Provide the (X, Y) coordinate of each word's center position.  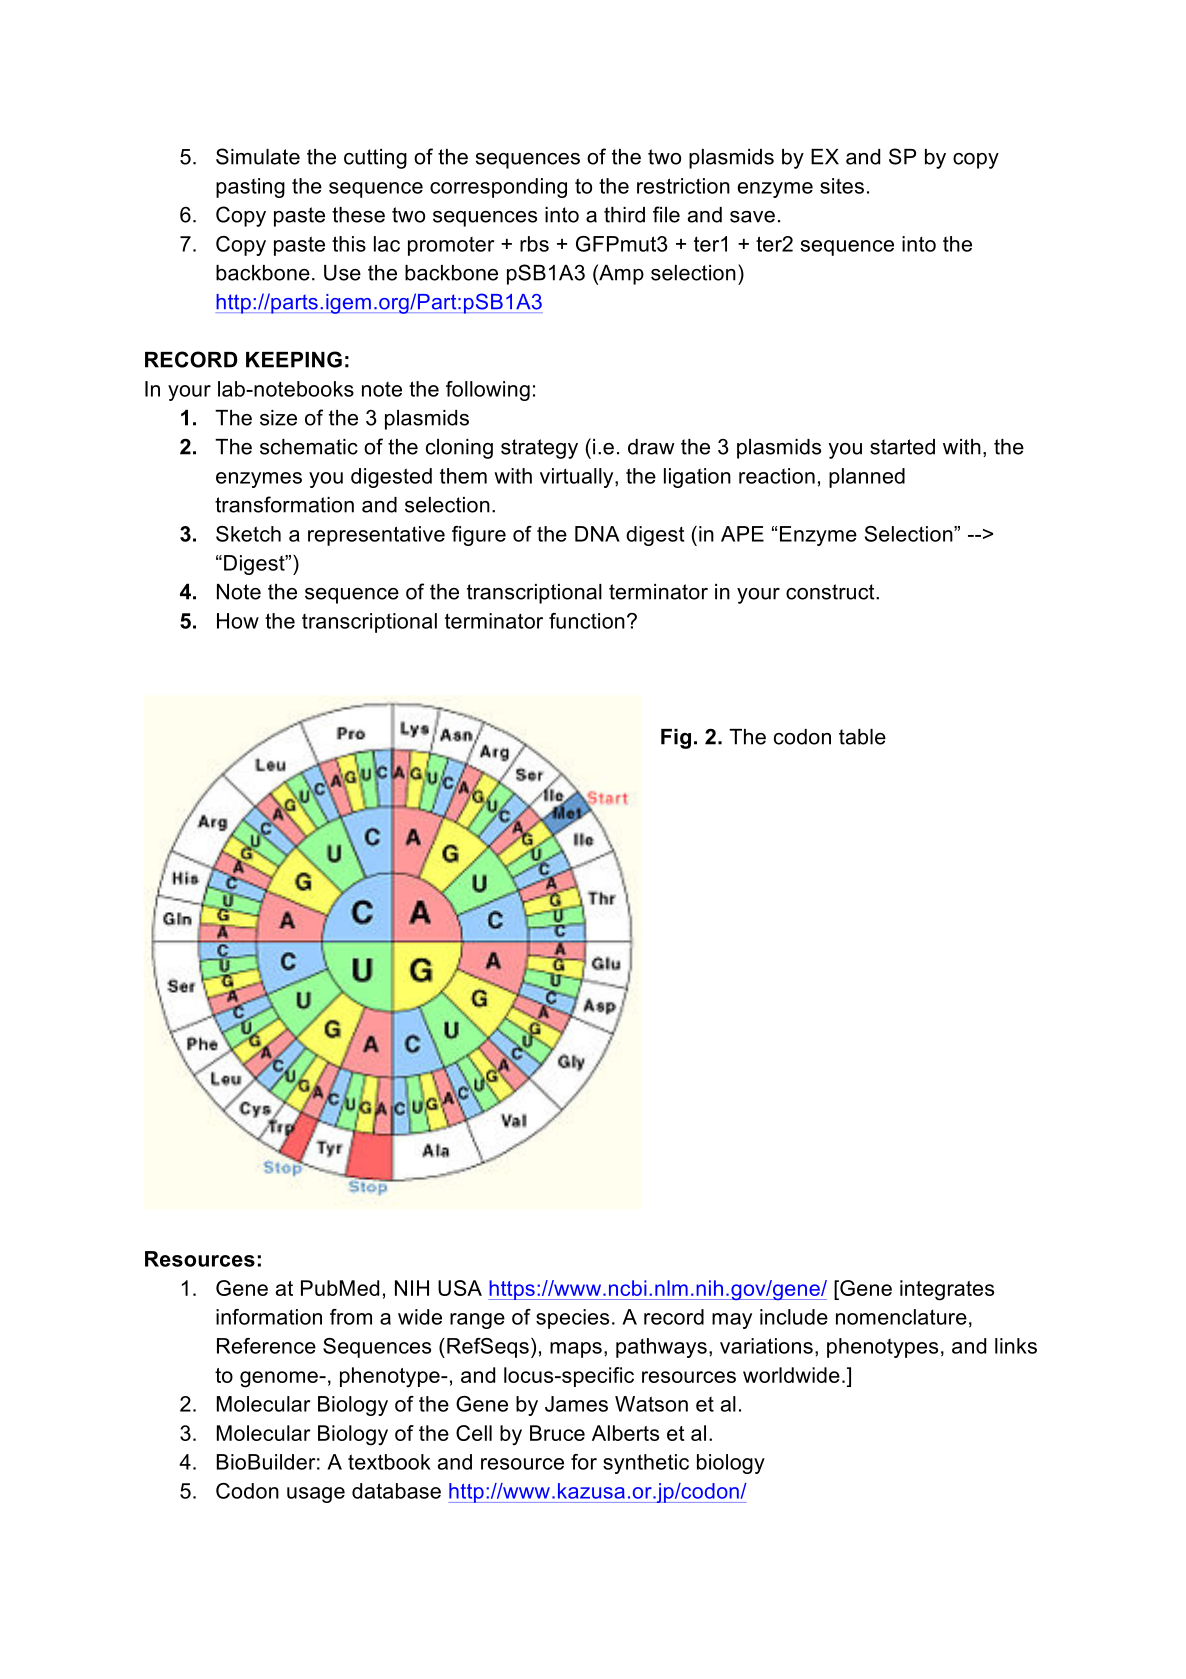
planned (867, 478)
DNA (597, 534)
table (862, 737)
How (238, 621)
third (624, 215)
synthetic (646, 1464)
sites (842, 186)
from (351, 1317)
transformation (284, 504)
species (572, 1319)
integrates (947, 1290)
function (587, 621)
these (358, 215)
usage (316, 1495)
